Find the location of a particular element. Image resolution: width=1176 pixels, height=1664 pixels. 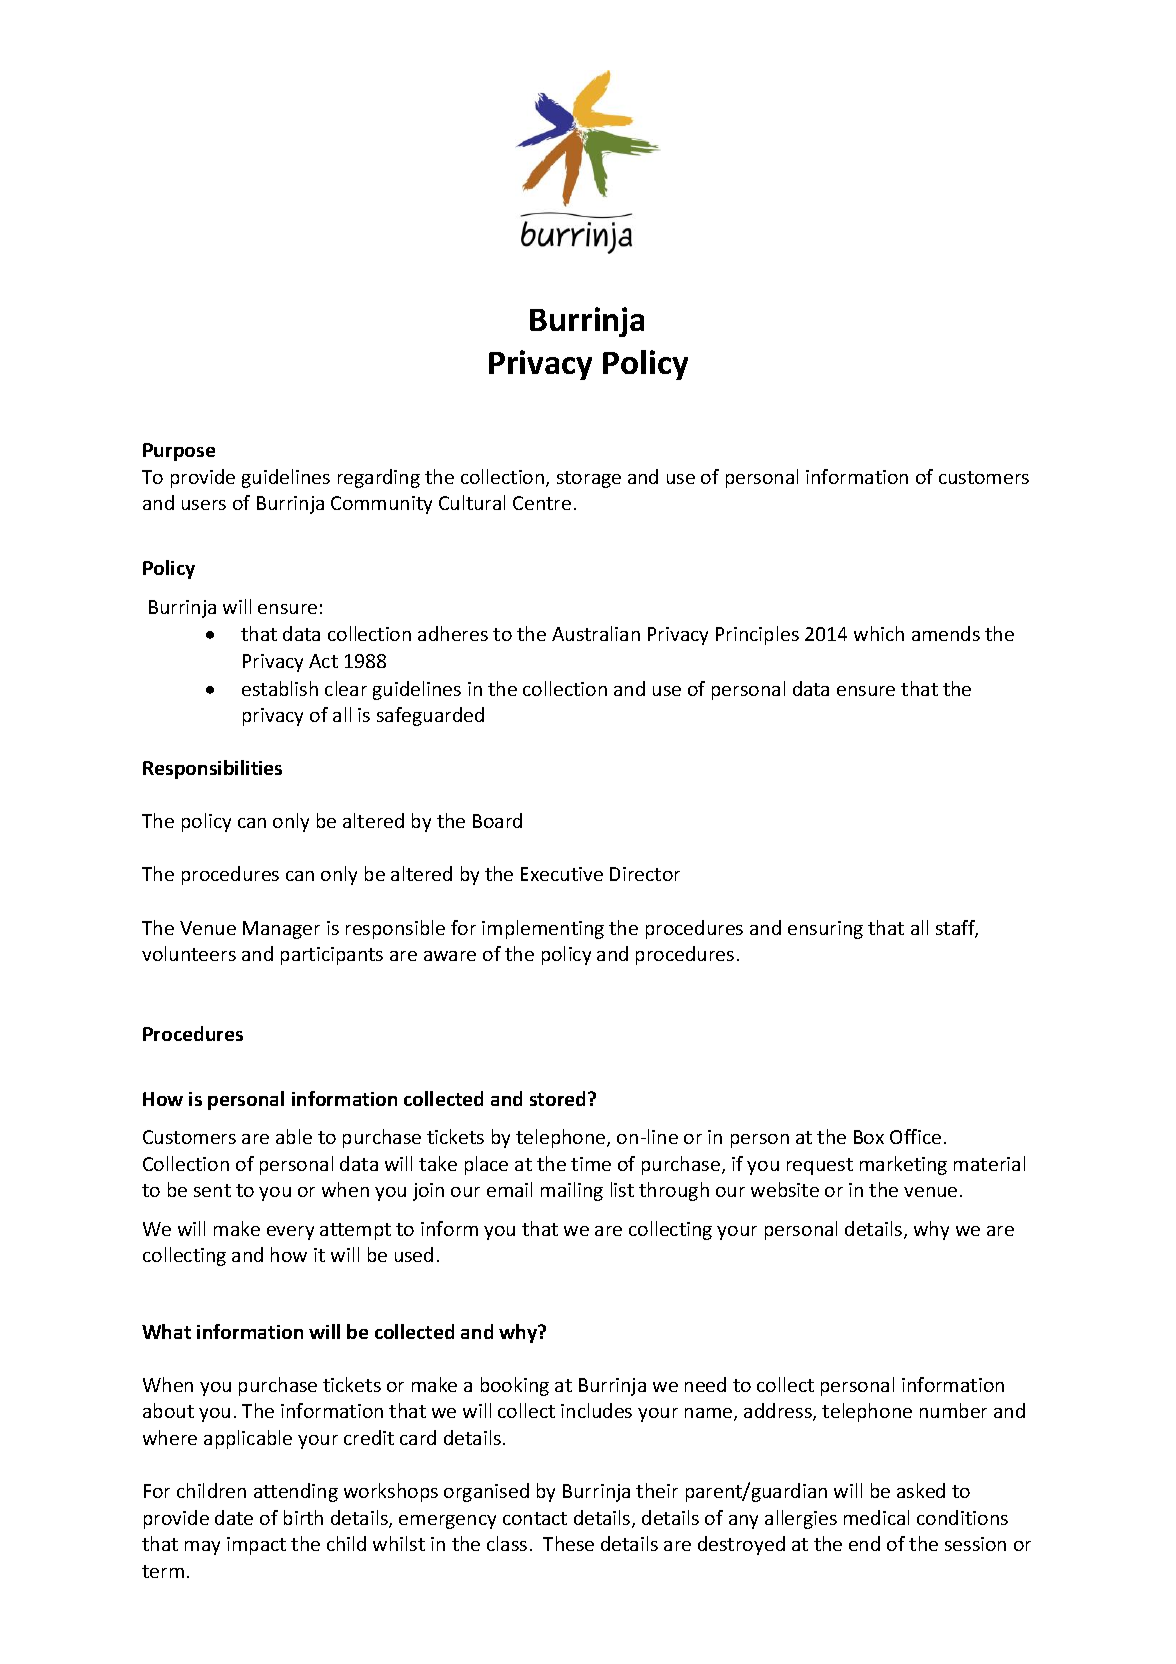

mailing is located at coordinates (572, 1191).
